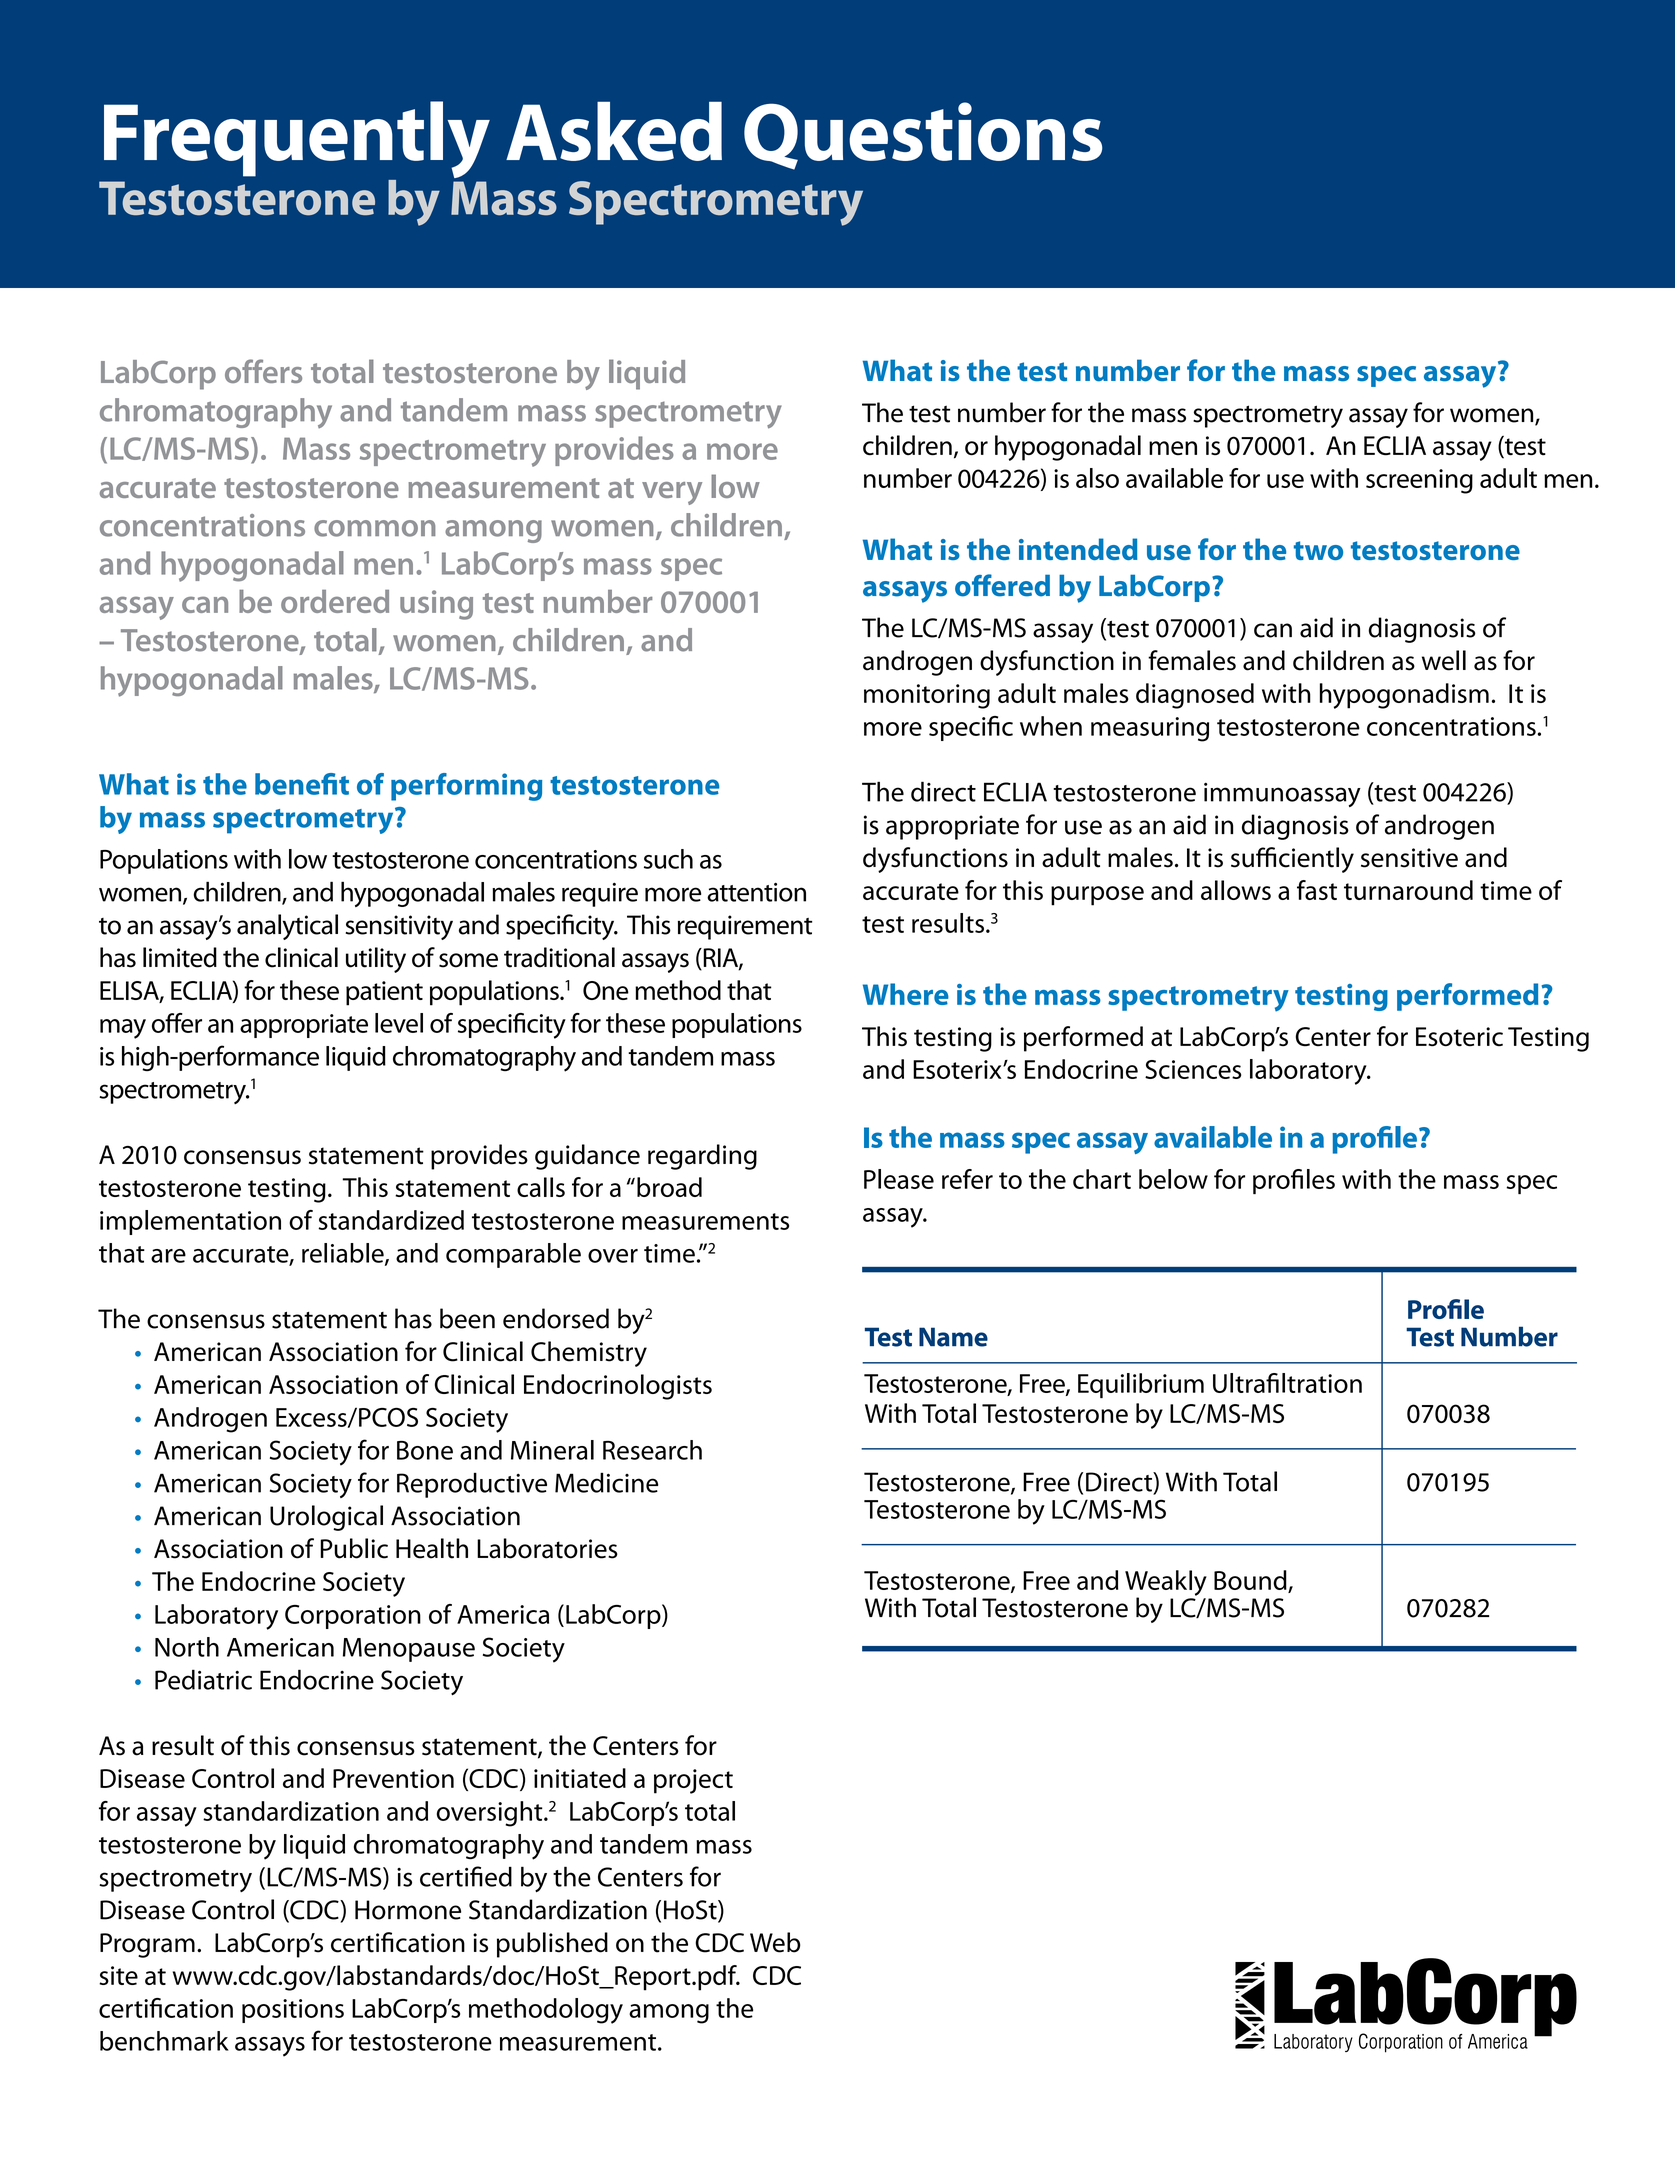 Image resolution: width=1675 pixels, height=2167 pixels. What do you see at coordinates (425, 1450) in the document?
I see `Bone` at bounding box center [425, 1450].
